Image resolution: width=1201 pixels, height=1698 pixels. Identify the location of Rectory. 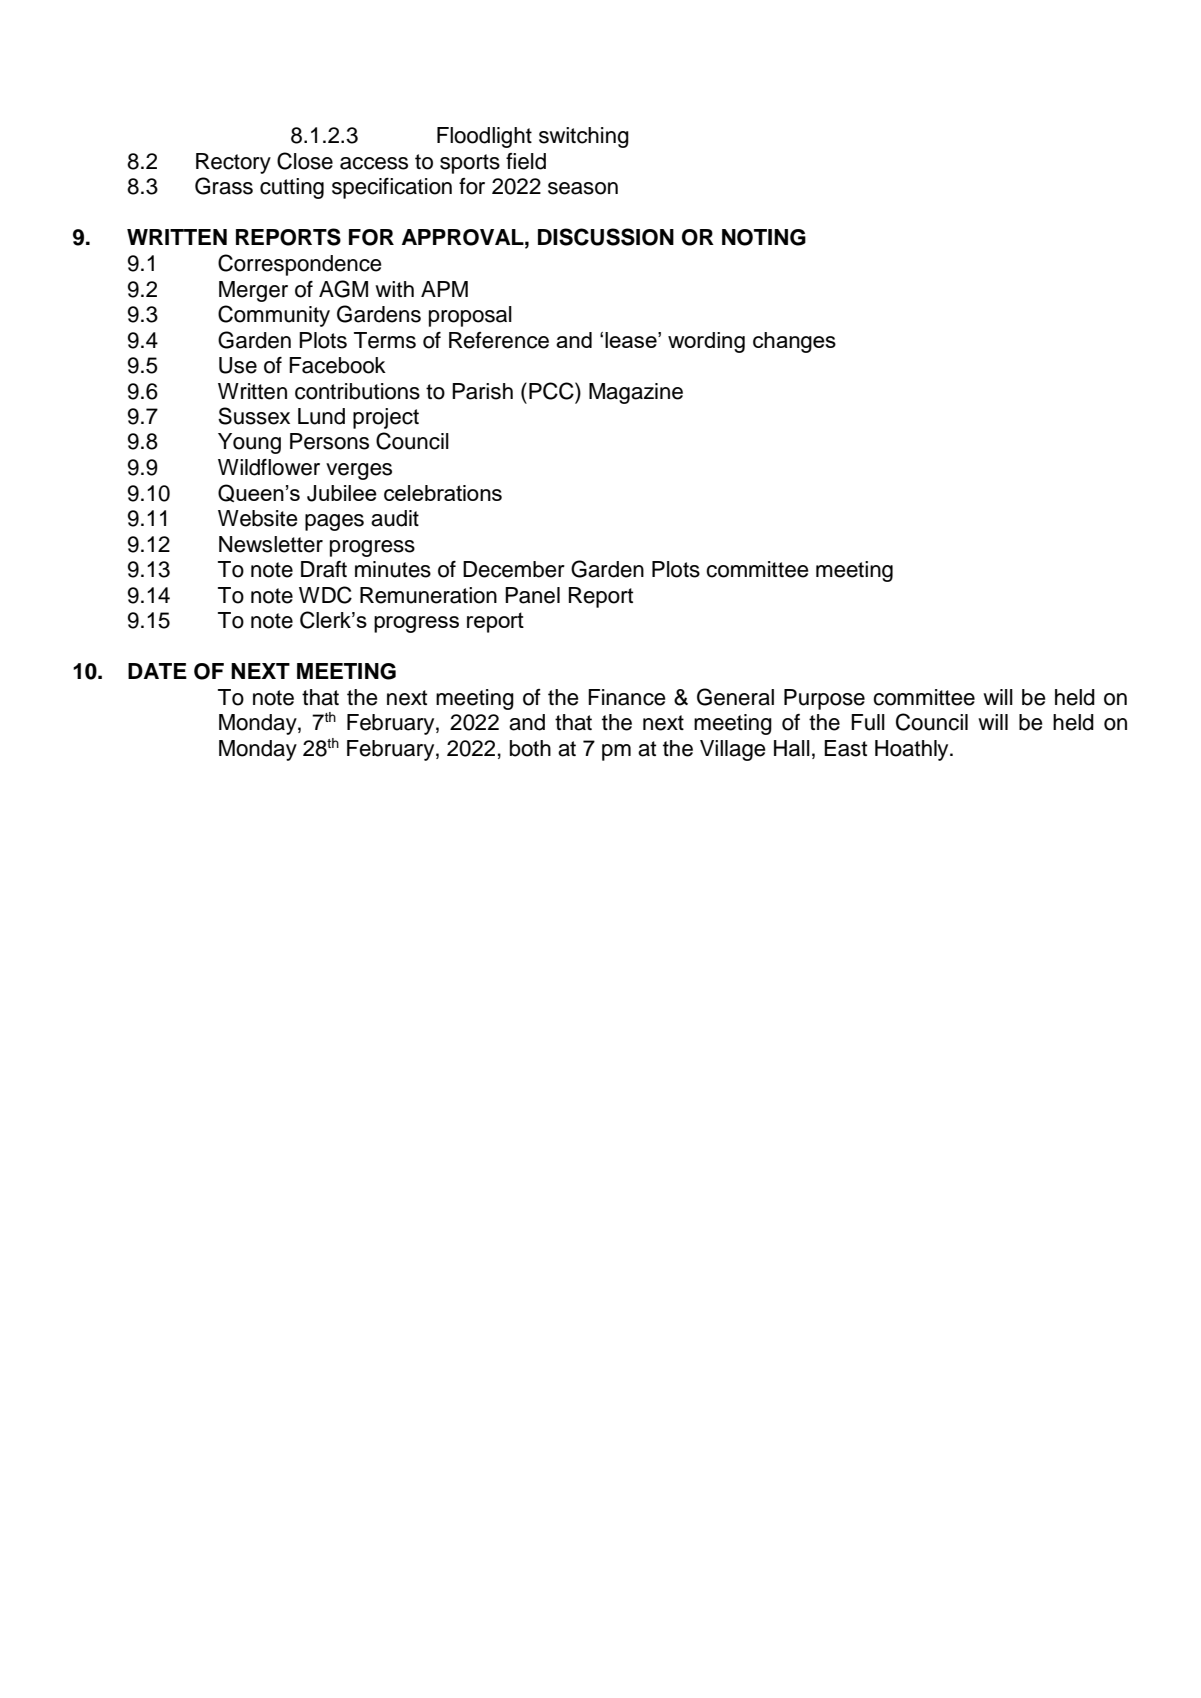
(233, 163).
